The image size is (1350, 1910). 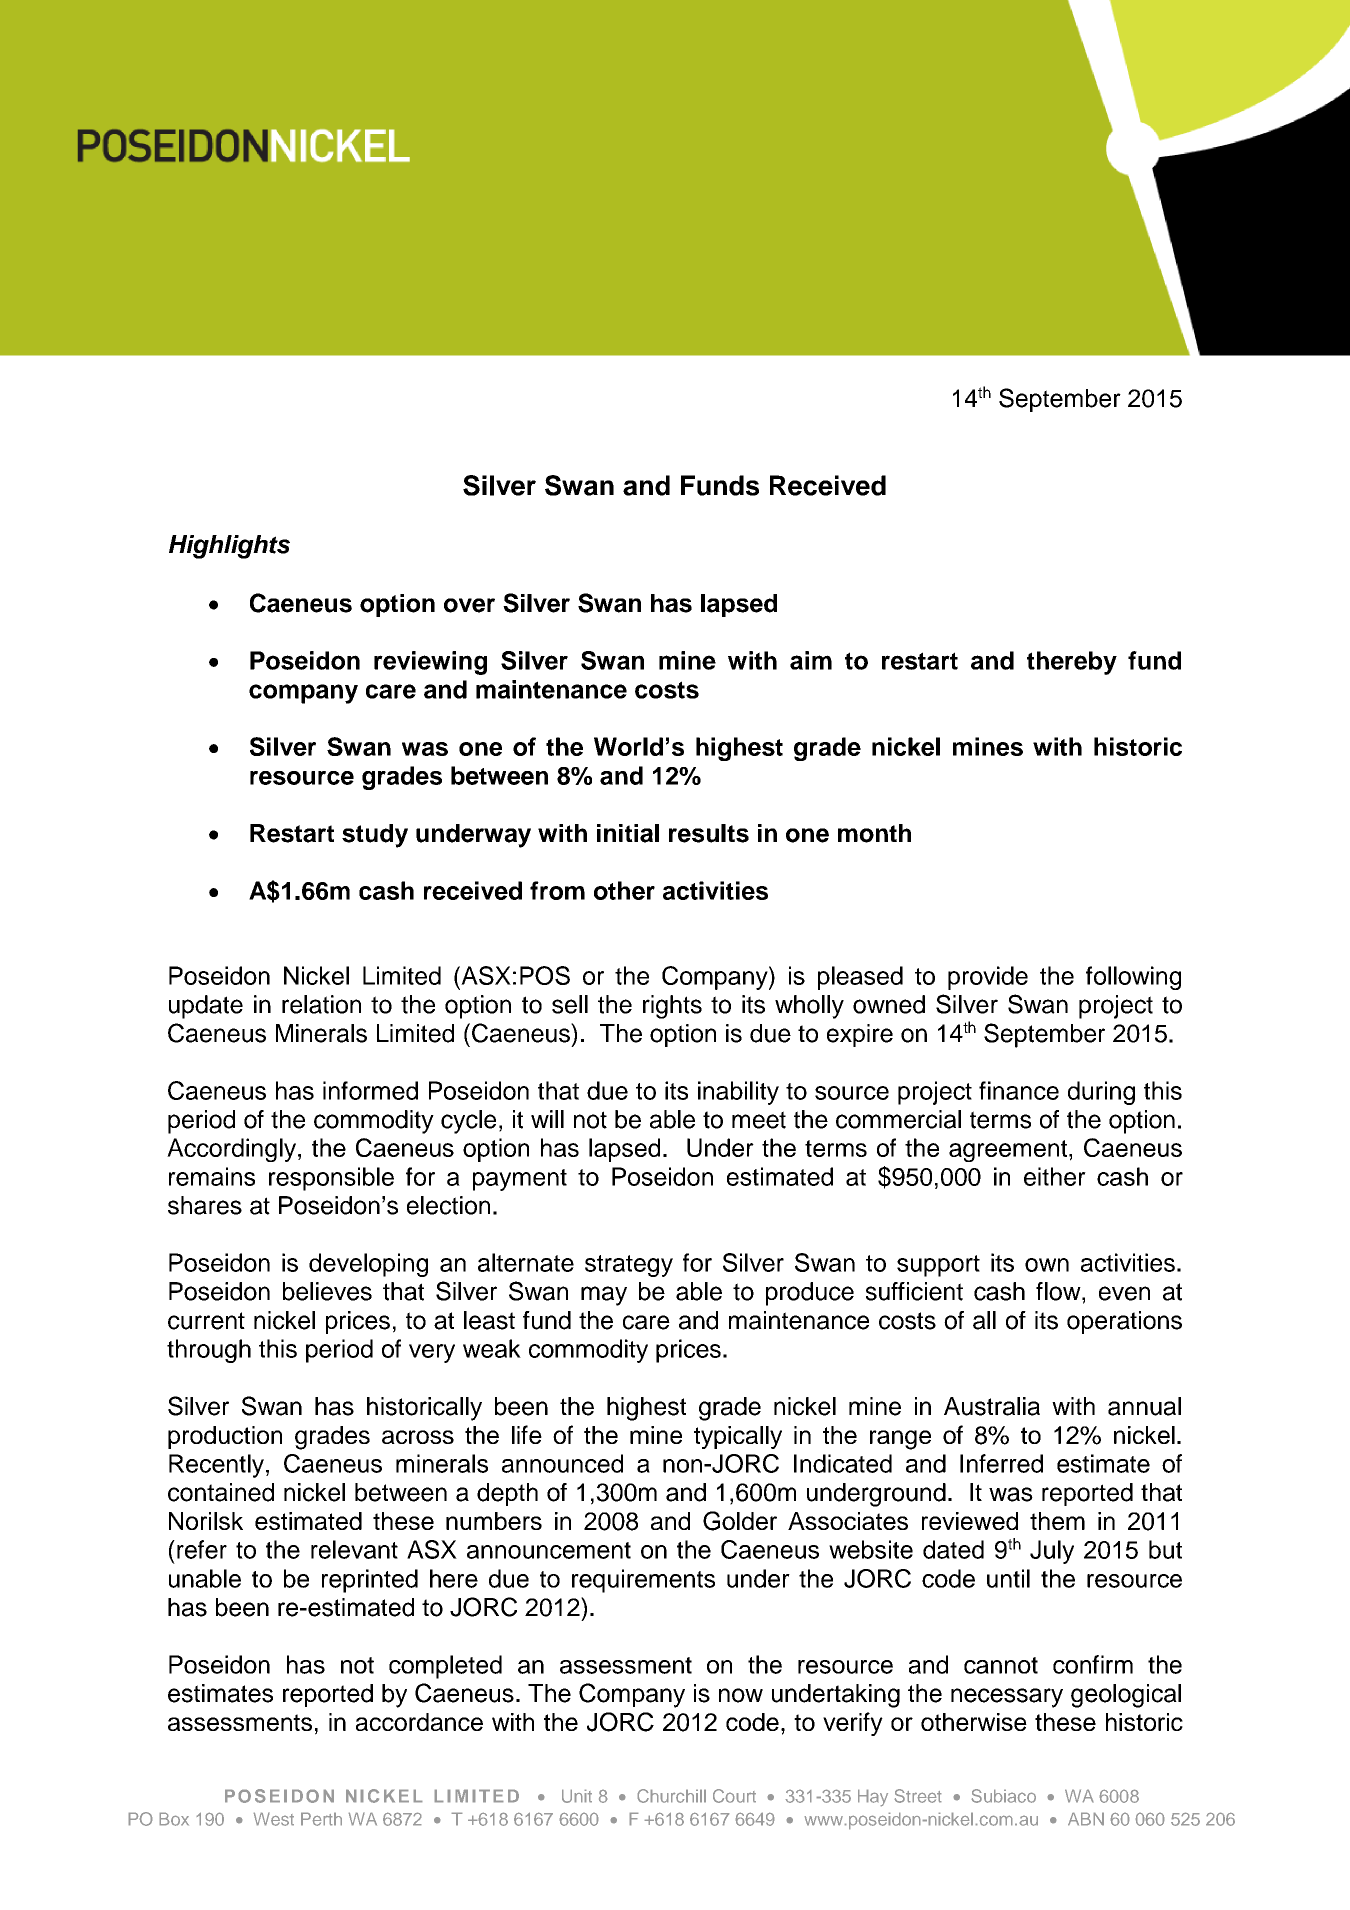 I want to click on ABN, so click(x=1086, y=1819).
